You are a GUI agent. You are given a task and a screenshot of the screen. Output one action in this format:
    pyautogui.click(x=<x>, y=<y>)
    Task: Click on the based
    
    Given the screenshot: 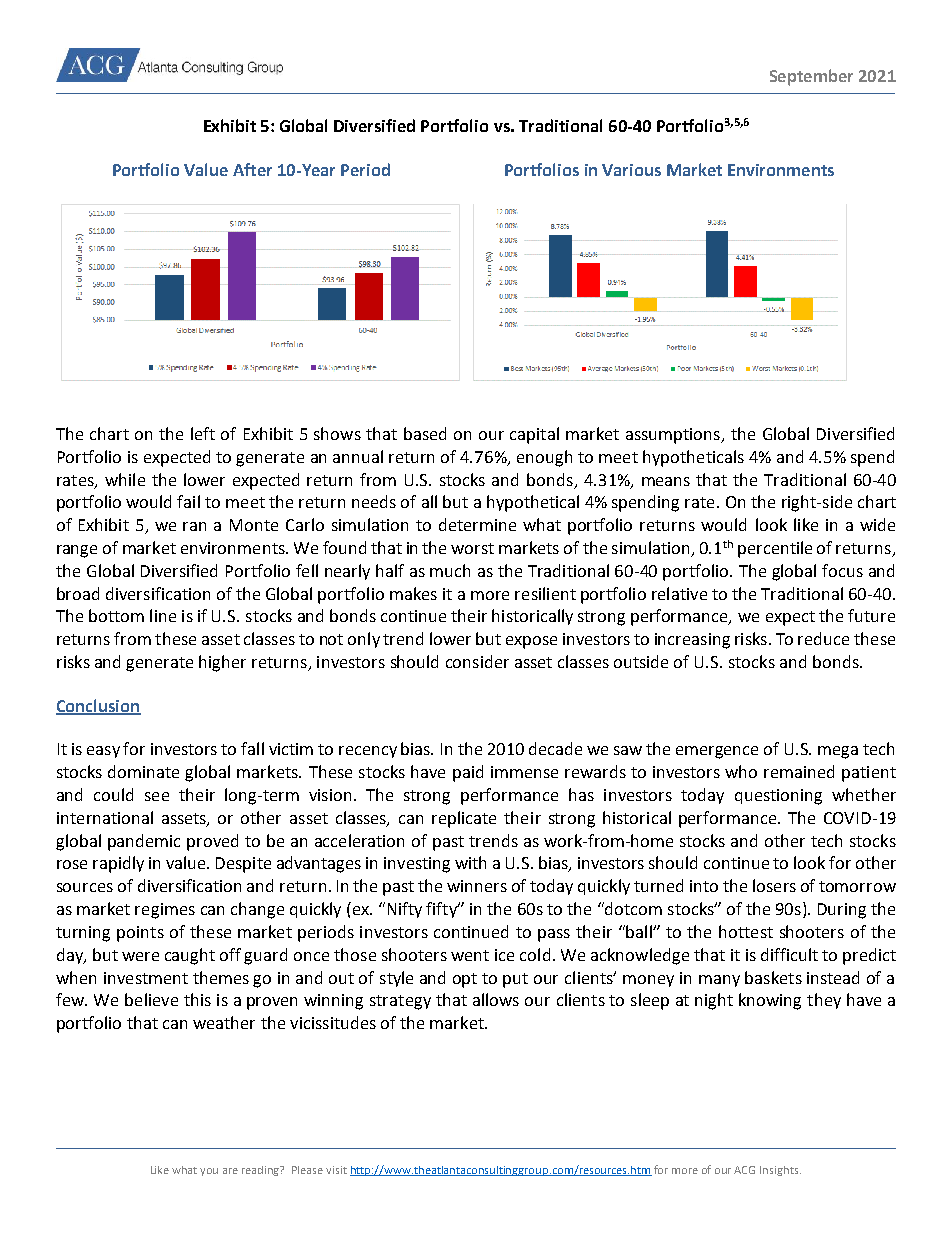 What is the action you would take?
    pyautogui.click(x=425, y=433)
